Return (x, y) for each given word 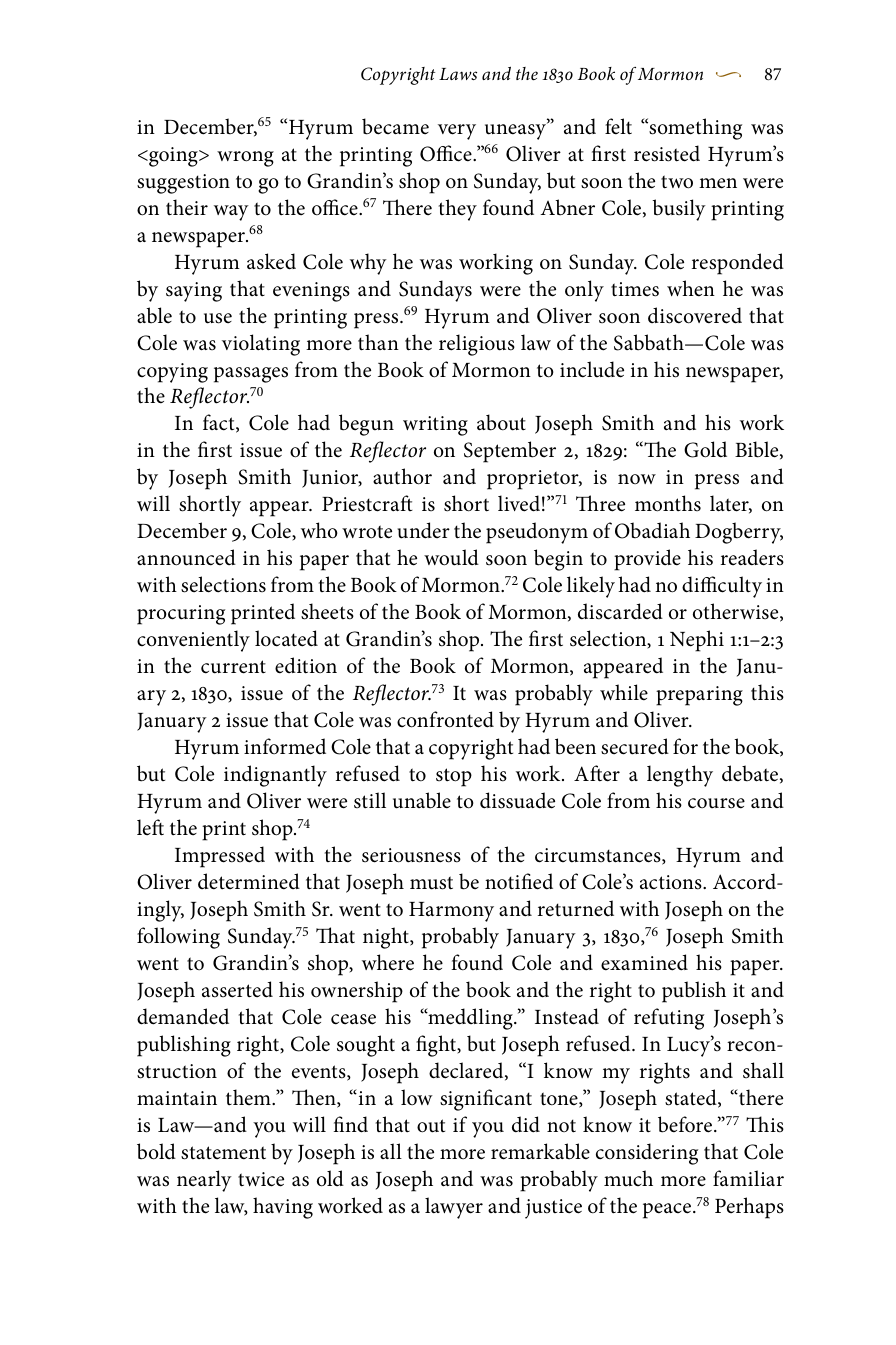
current (233, 667)
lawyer (454, 1208)
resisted (667, 153)
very (457, 132)
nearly (204, 1181)
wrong (245, 159)
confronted (445, 719)
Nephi (697, 641)
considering (647, 1154)
